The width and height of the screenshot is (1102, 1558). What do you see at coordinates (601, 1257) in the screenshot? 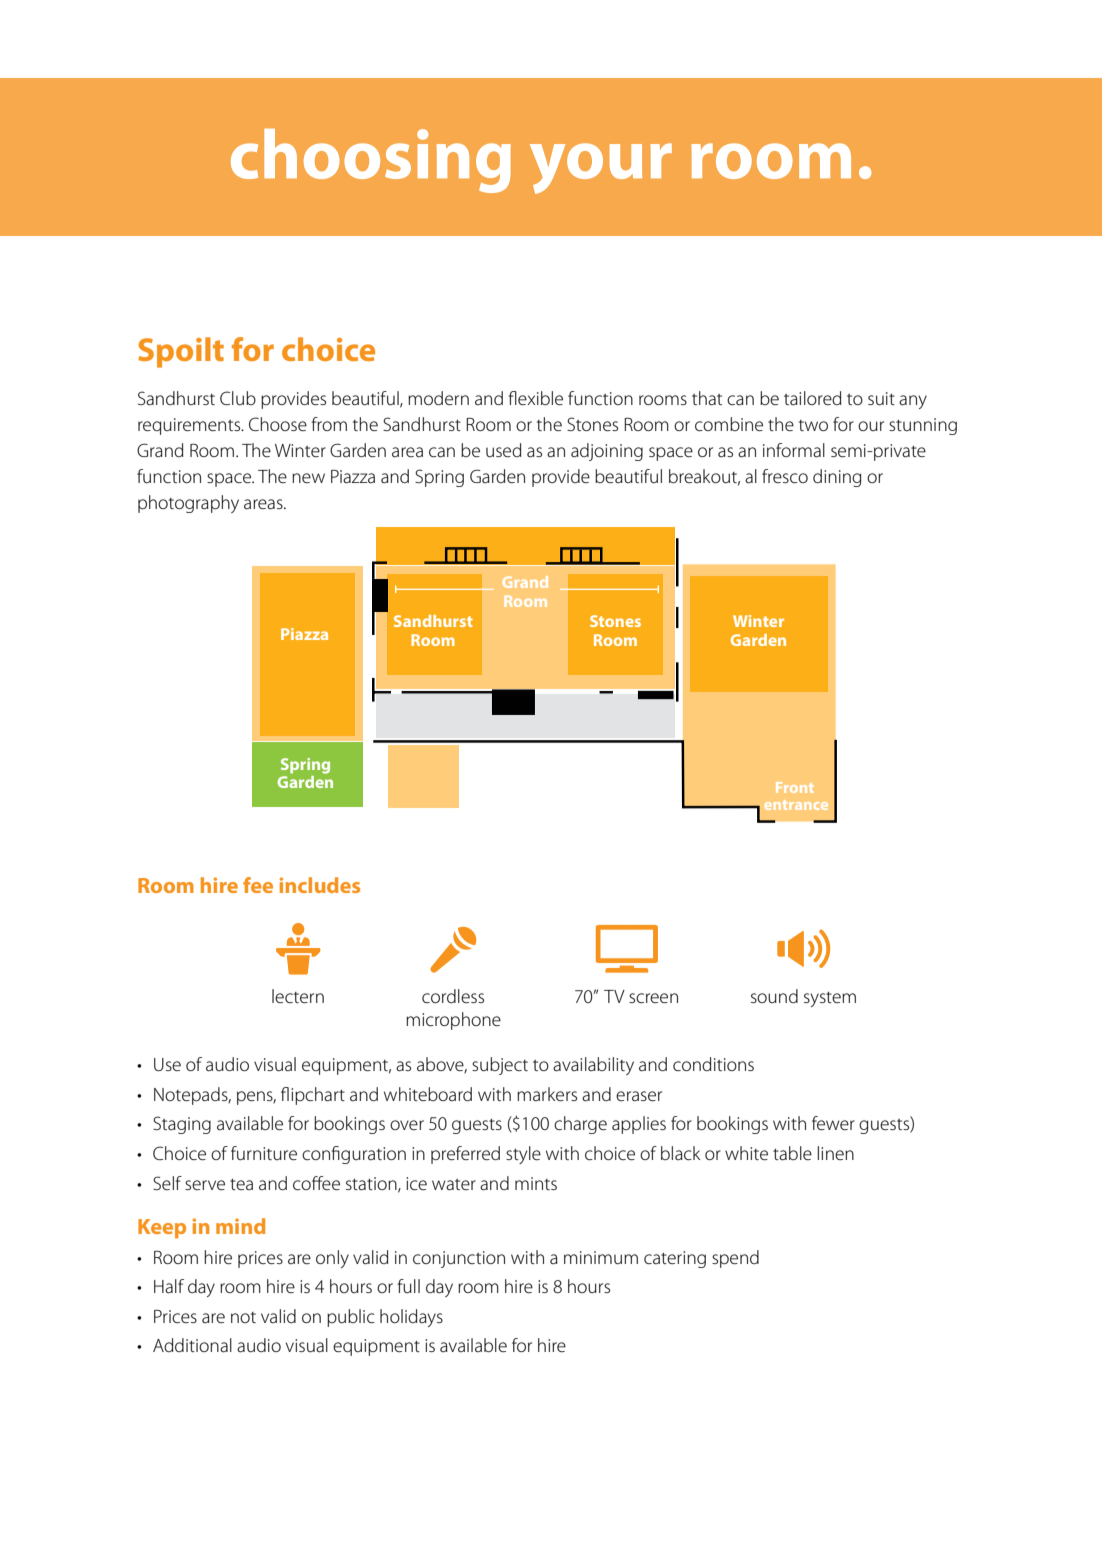
I see `minimum` at bounding box center [601, 1257].
